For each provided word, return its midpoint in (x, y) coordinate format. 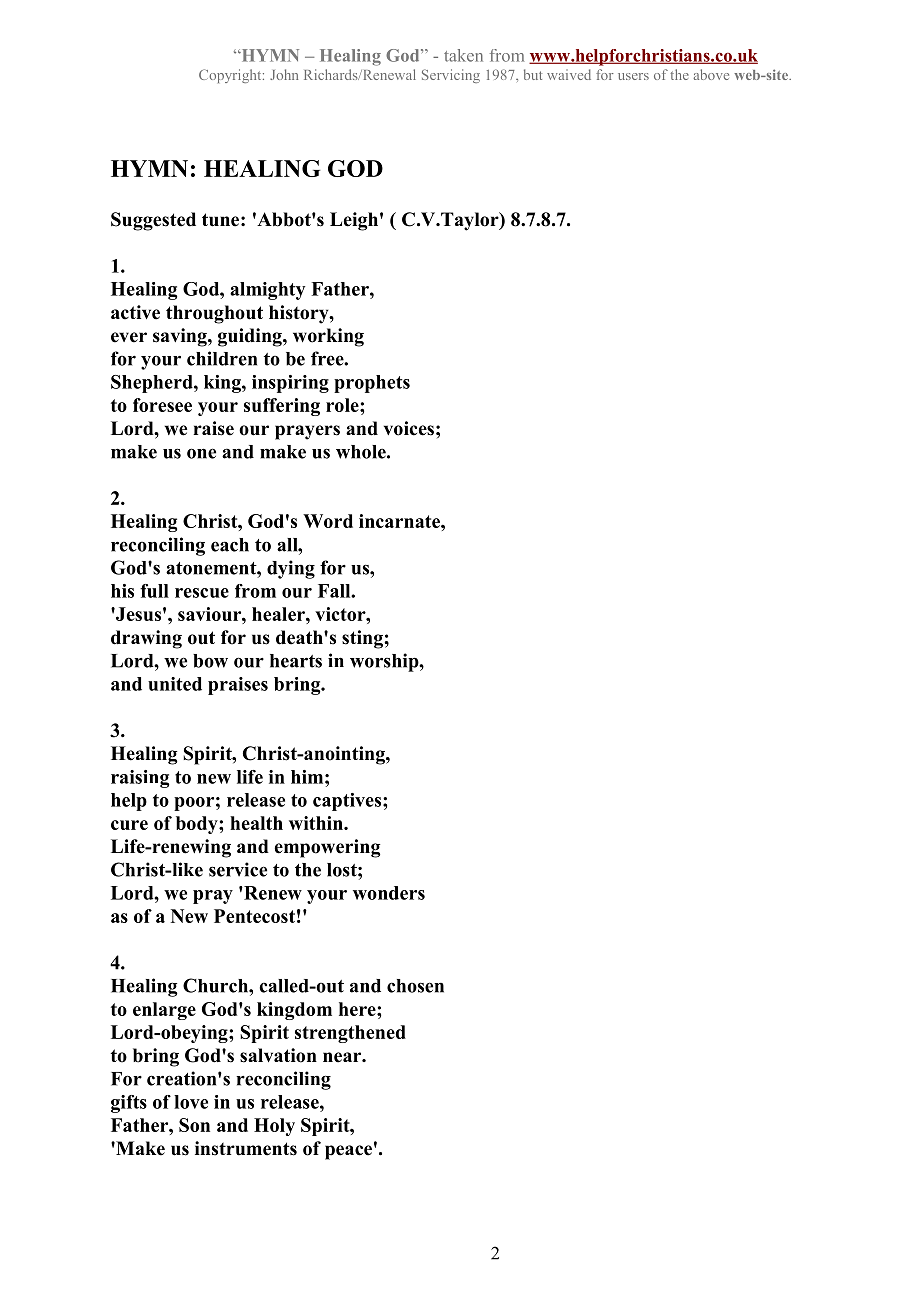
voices (409, 428)
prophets (372, 384)
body (198, 825)
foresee (162, 405)
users (633, 76)
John (284, 74)
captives (348, 802)
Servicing (451, 76)
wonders (389, 893)
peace (348, 1152)
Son (194, 1125)
